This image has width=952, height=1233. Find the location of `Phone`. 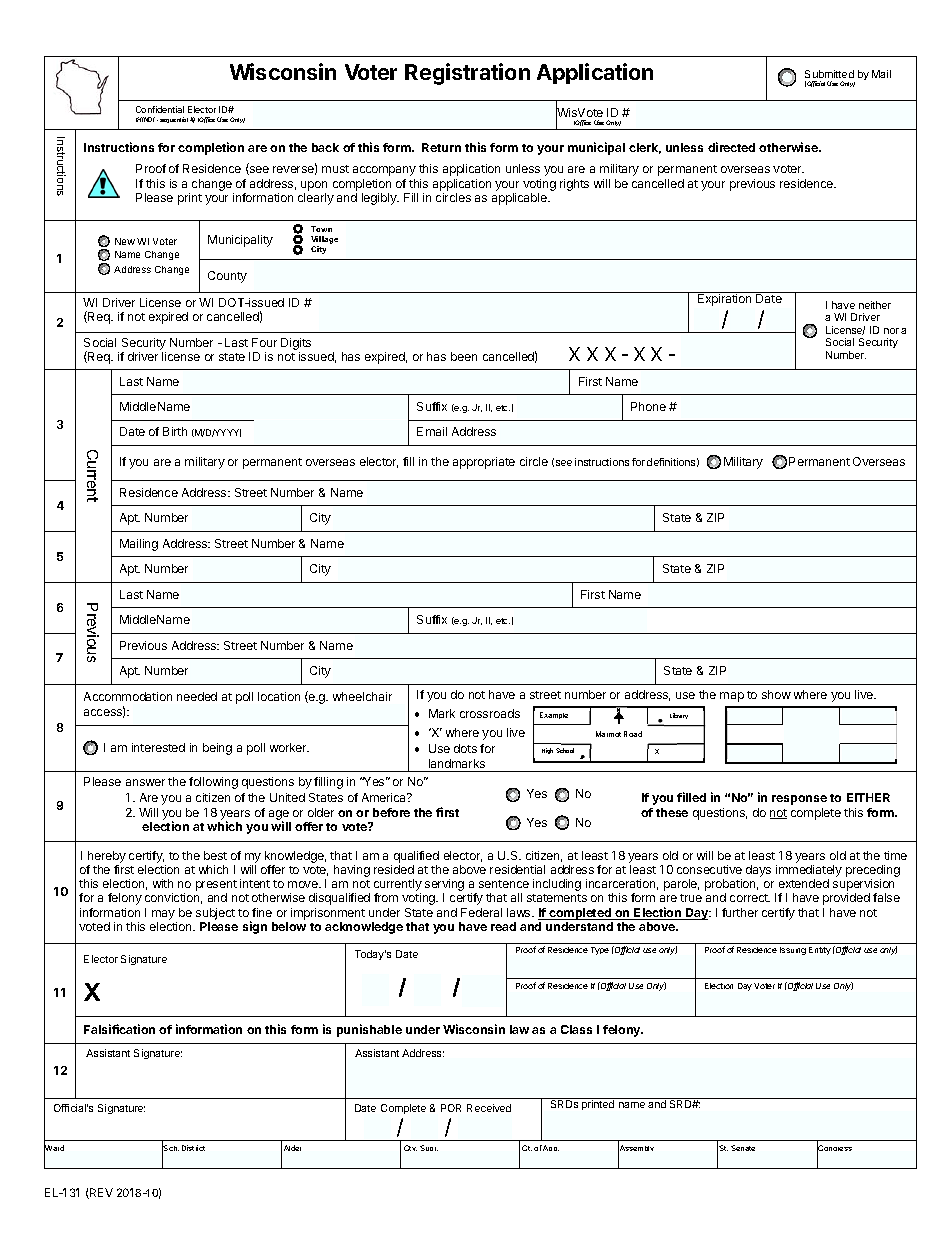

Phone is located at coordinates (648, 406).
